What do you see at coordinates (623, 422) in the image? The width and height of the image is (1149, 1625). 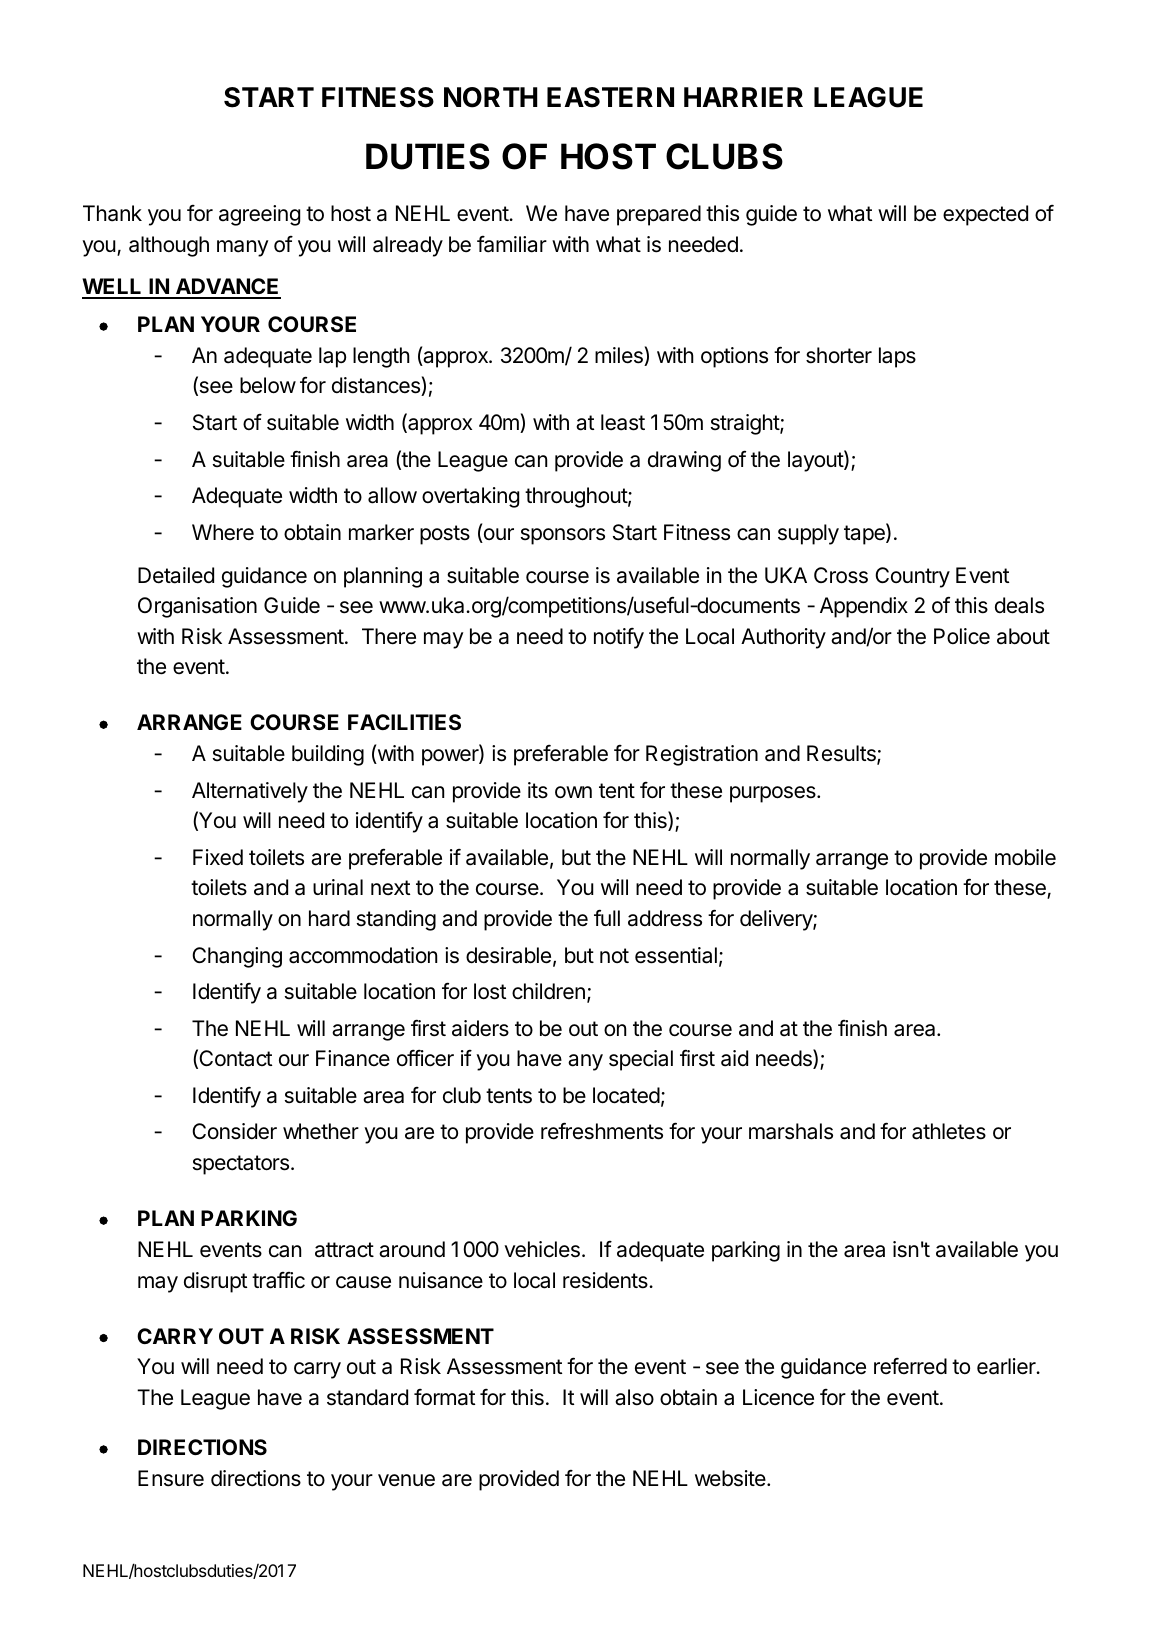 I see `least` at bounding box center [623, 422].
